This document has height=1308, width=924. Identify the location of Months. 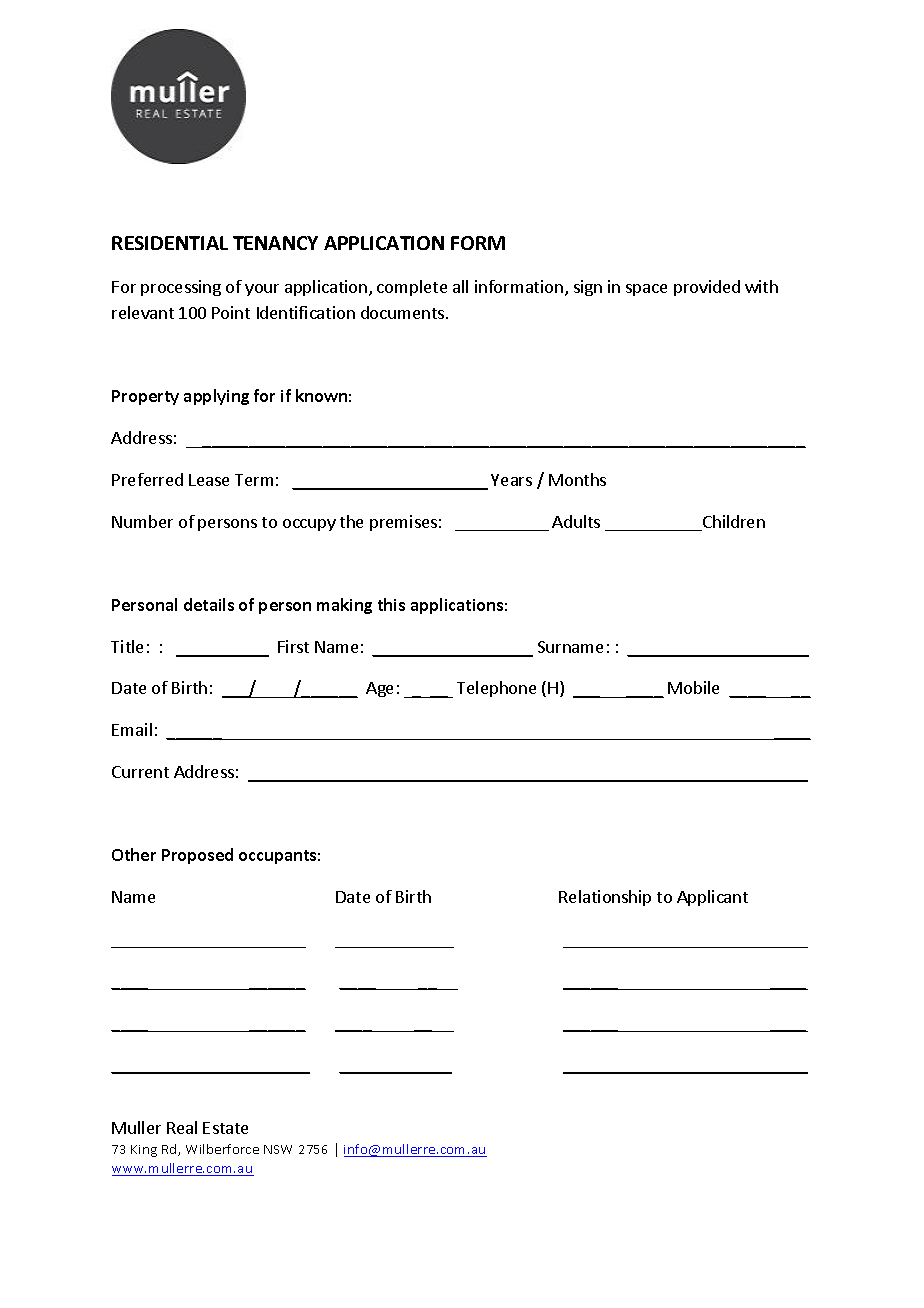
(577, 479).
